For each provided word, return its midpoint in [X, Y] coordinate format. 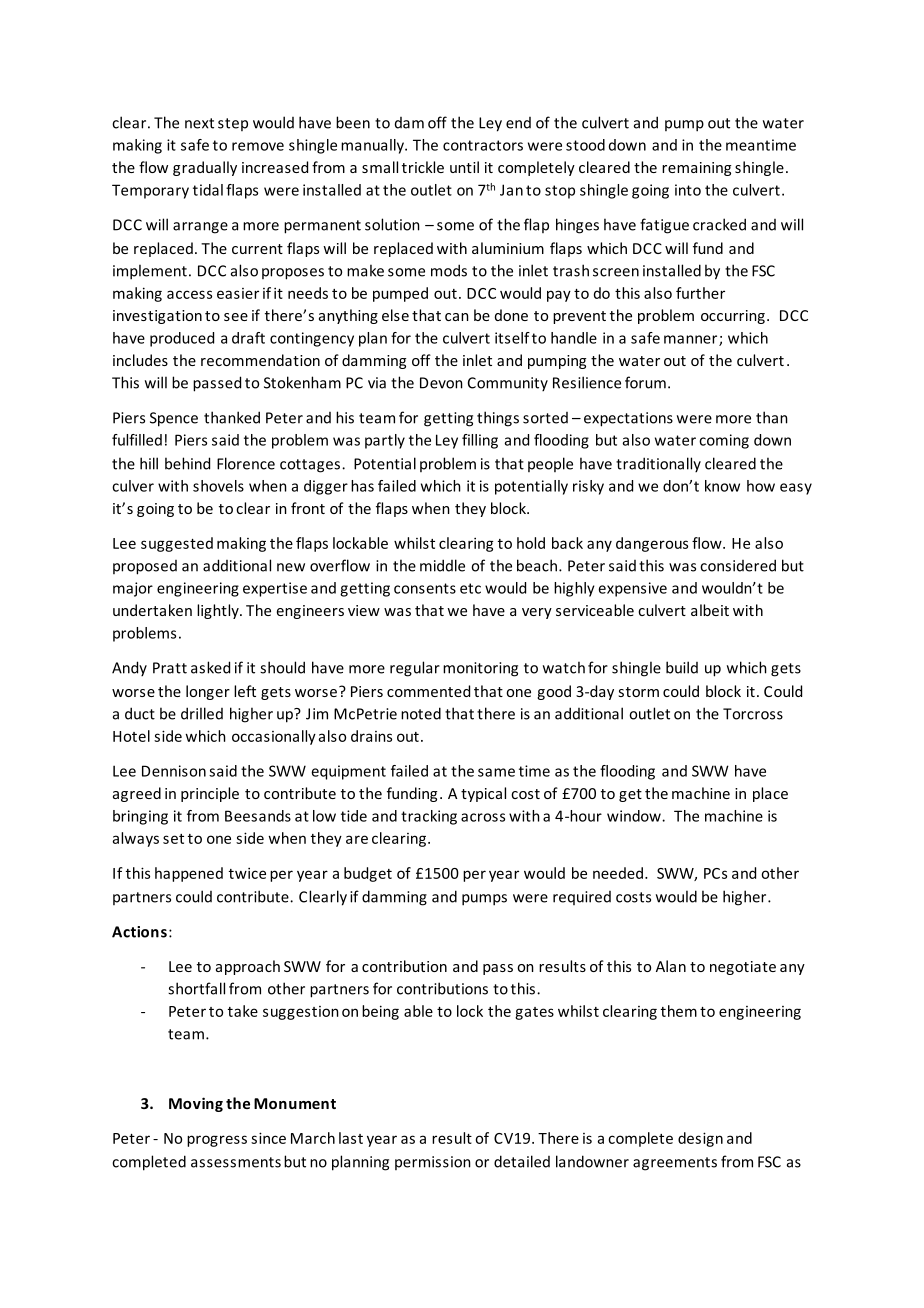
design [700, 1139]
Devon [441, 383]
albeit [710, 610]
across [483, 817]
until [464, 167]
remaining [696, 169]
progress [217, 1141]
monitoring [480, 669]
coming [724, 441]
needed [619, 873]
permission [433, 1163]
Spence [174, 419]
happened [189, 874]
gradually [205, 168]
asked [210, 667]
